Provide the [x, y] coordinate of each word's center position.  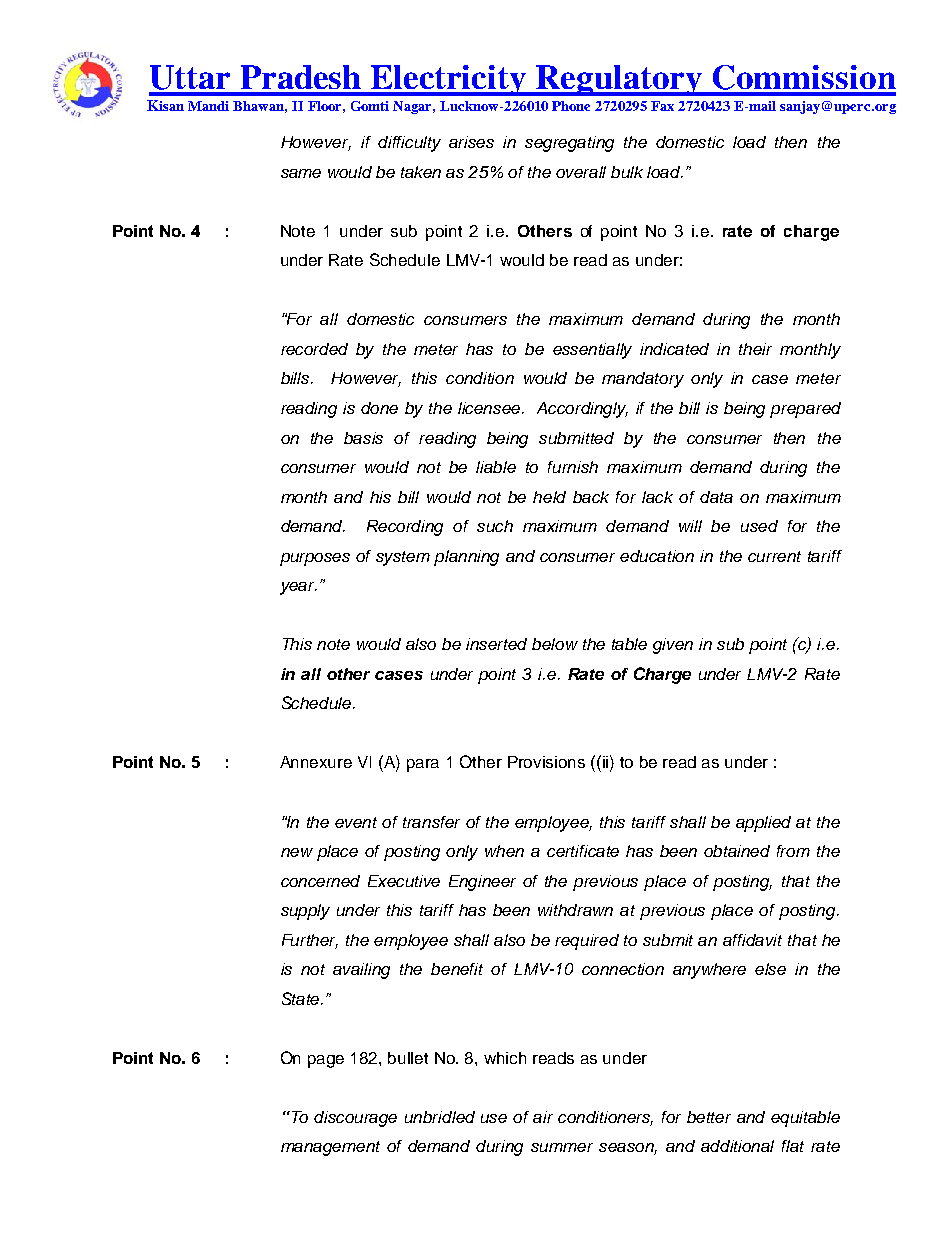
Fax [662, 106]
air [543, 1117]
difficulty [409, 144]
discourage [355, 1119]
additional [737, 1146]
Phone [571, 106]
